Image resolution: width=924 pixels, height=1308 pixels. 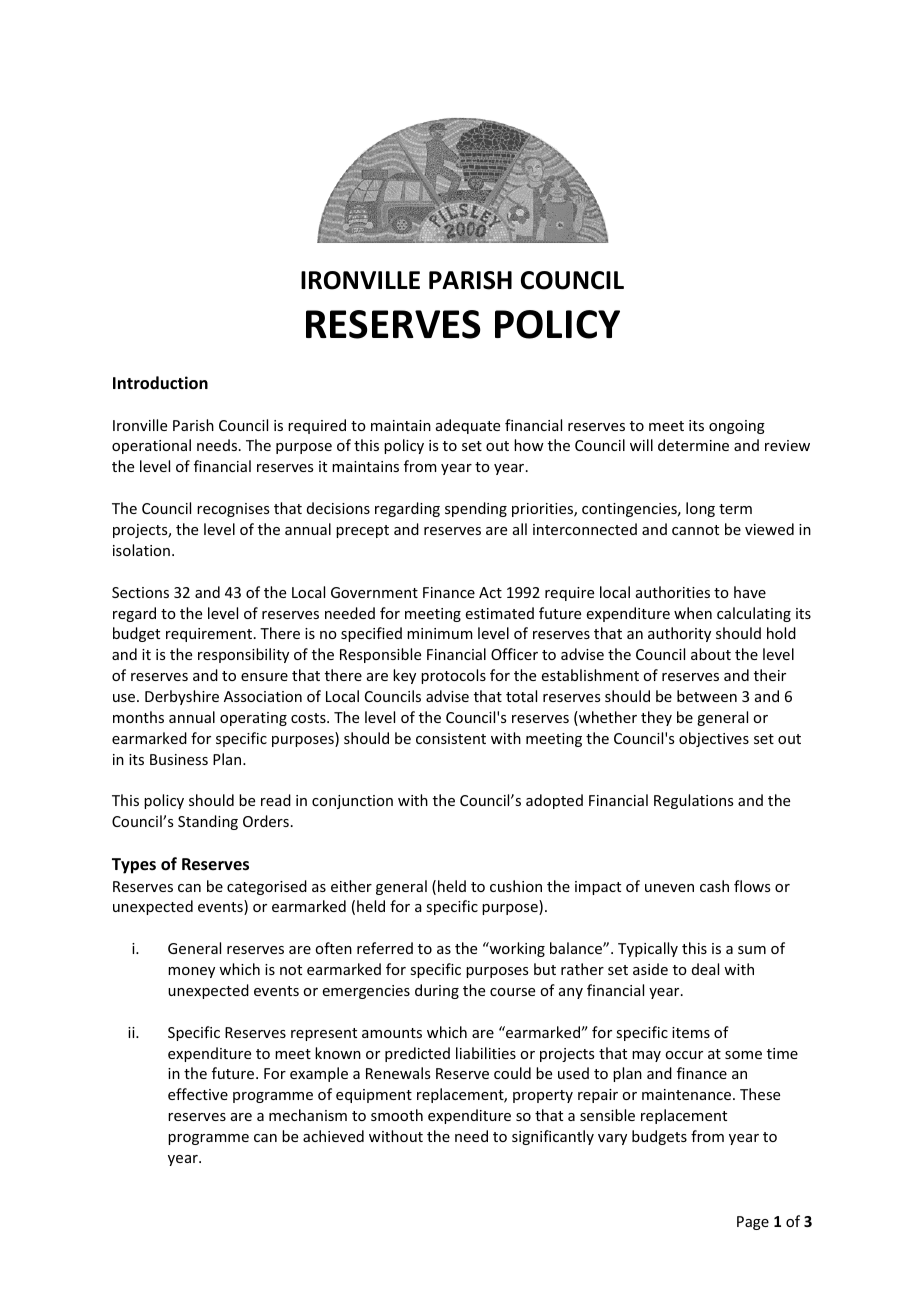 I want to click on protocols, so click(x=453, y=676).
